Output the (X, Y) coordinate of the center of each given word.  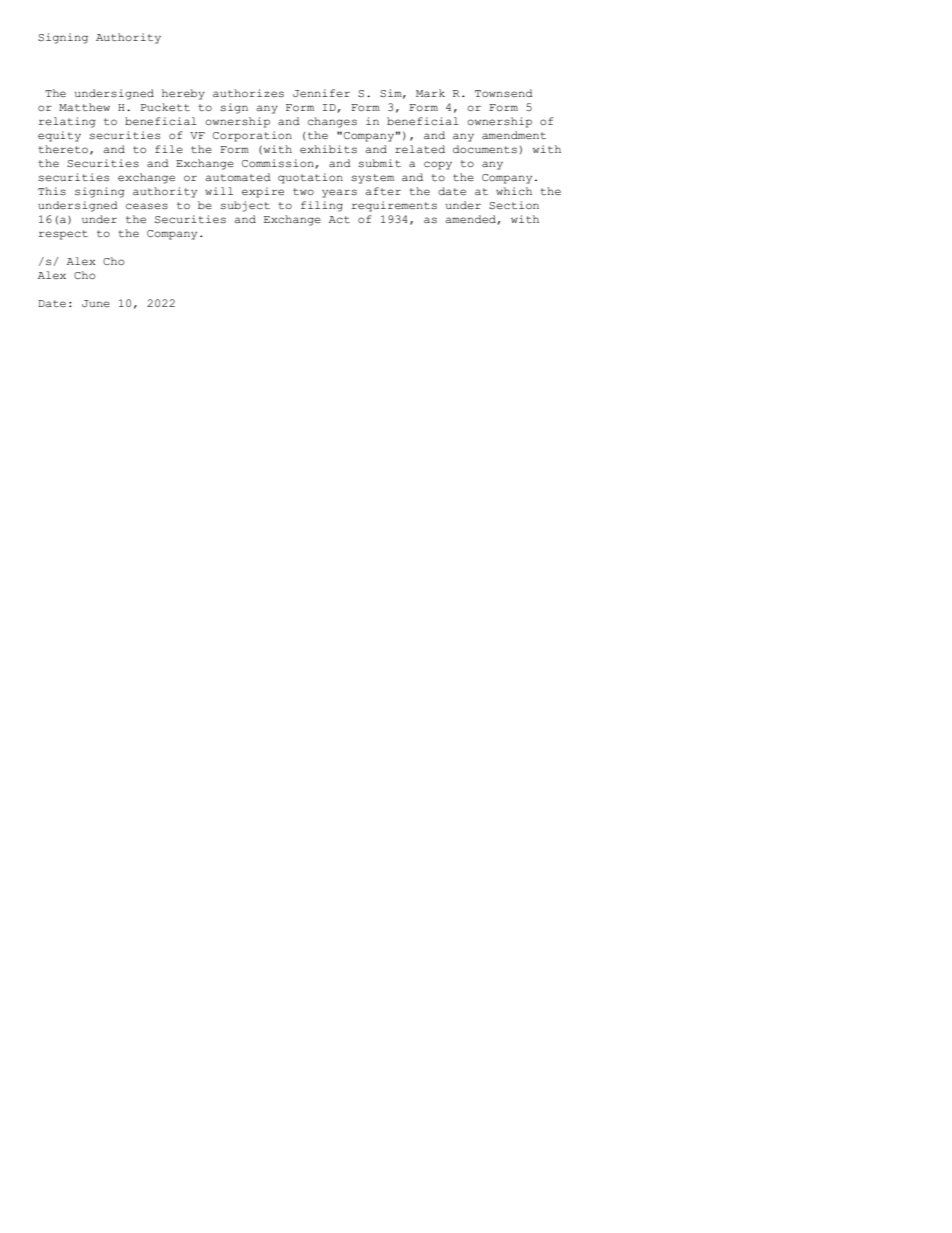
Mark (430, 93)
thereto (63, 149)
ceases (147, 206)
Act (339, 219)
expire (263, 192)
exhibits (328, 149)
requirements (394, 206)
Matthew (84, 107)
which (514, 191)
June (96, 303)
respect (63, 235)
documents (485, 149)
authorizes (248, 93)
